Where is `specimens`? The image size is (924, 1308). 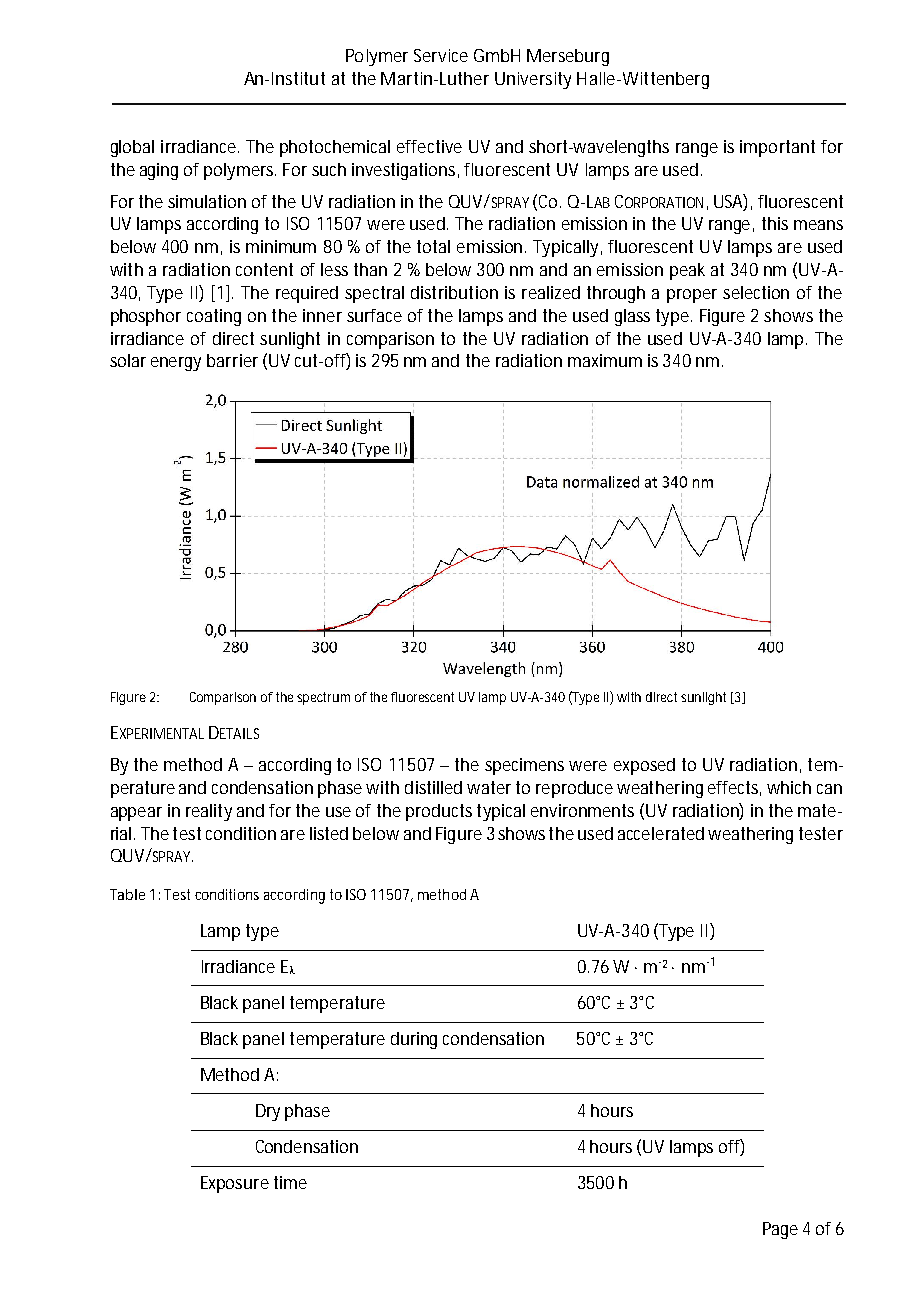
specimens is located at coordinates (524, 766).
